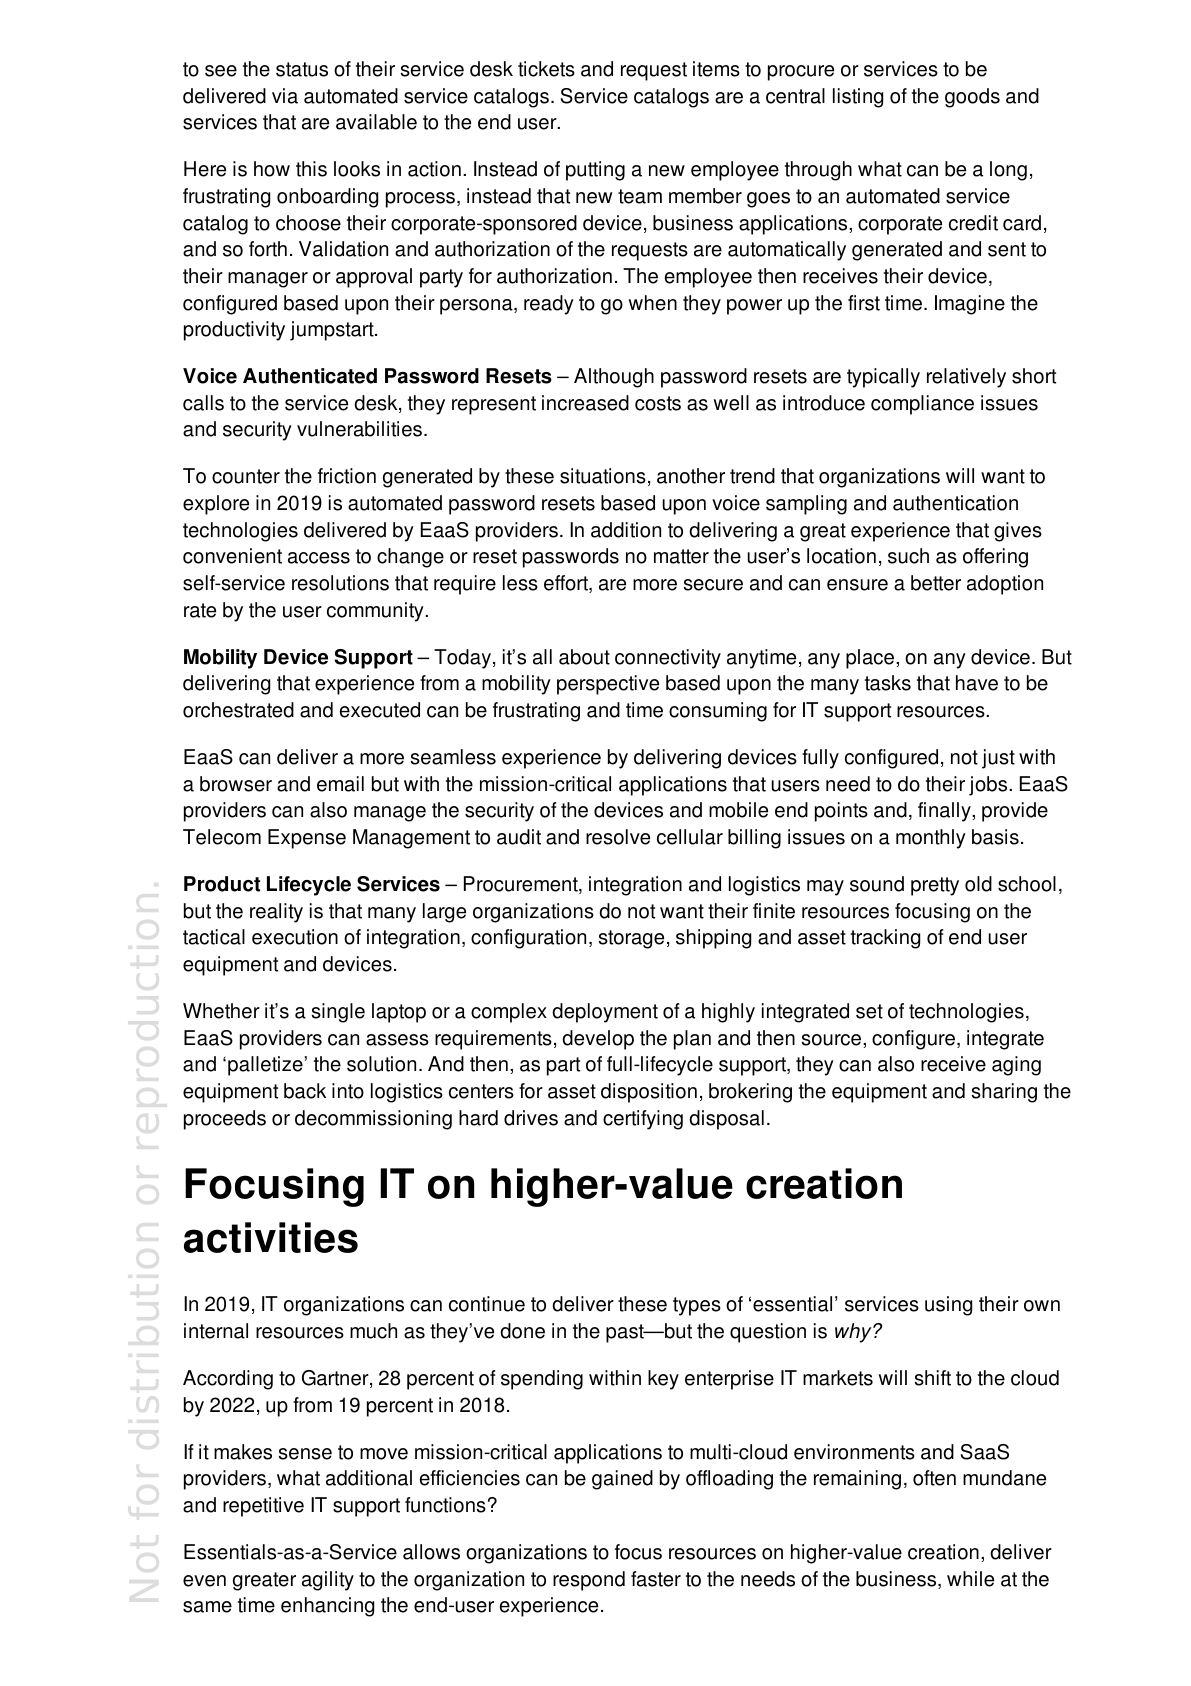 This image has height=1686, width=1191. I want to click on resolve, so click(618, 837).
